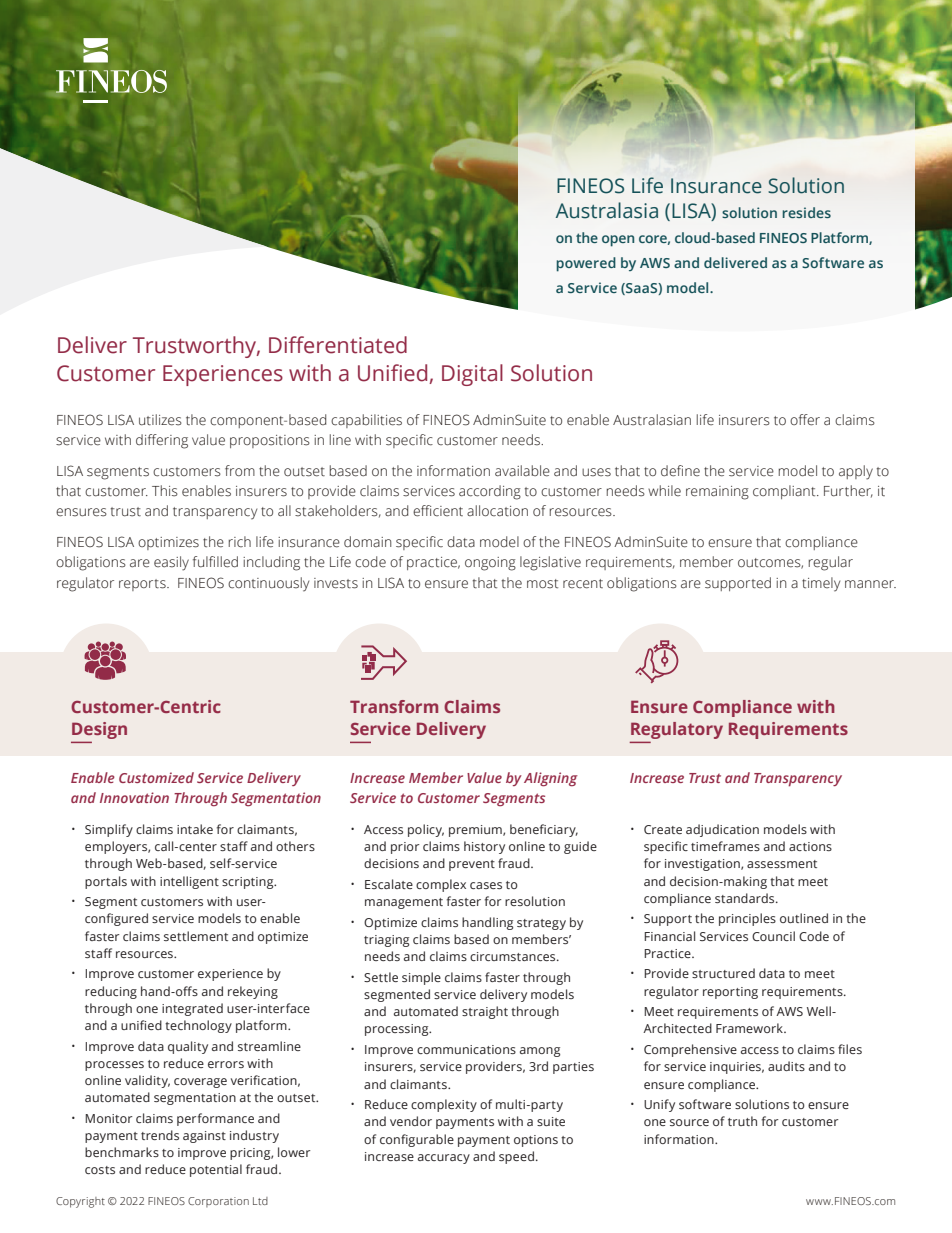 This screenshot has width=952, height=1233. What do you see at coordinates (216, 1170) in the screenshot?
I see `potential` at bounding box center [216, 1170].
